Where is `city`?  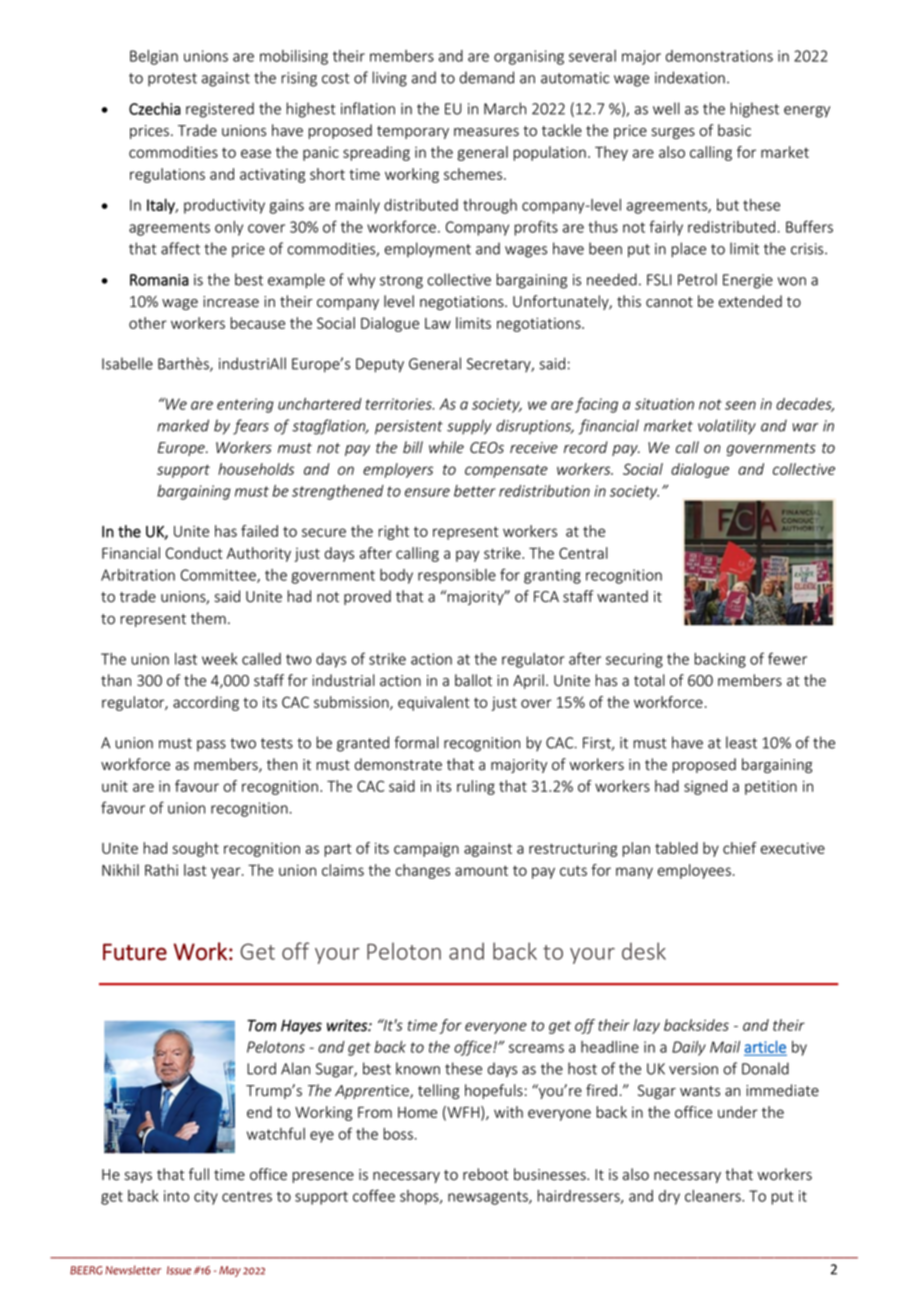 city is located at coordinates (206, 1197).
